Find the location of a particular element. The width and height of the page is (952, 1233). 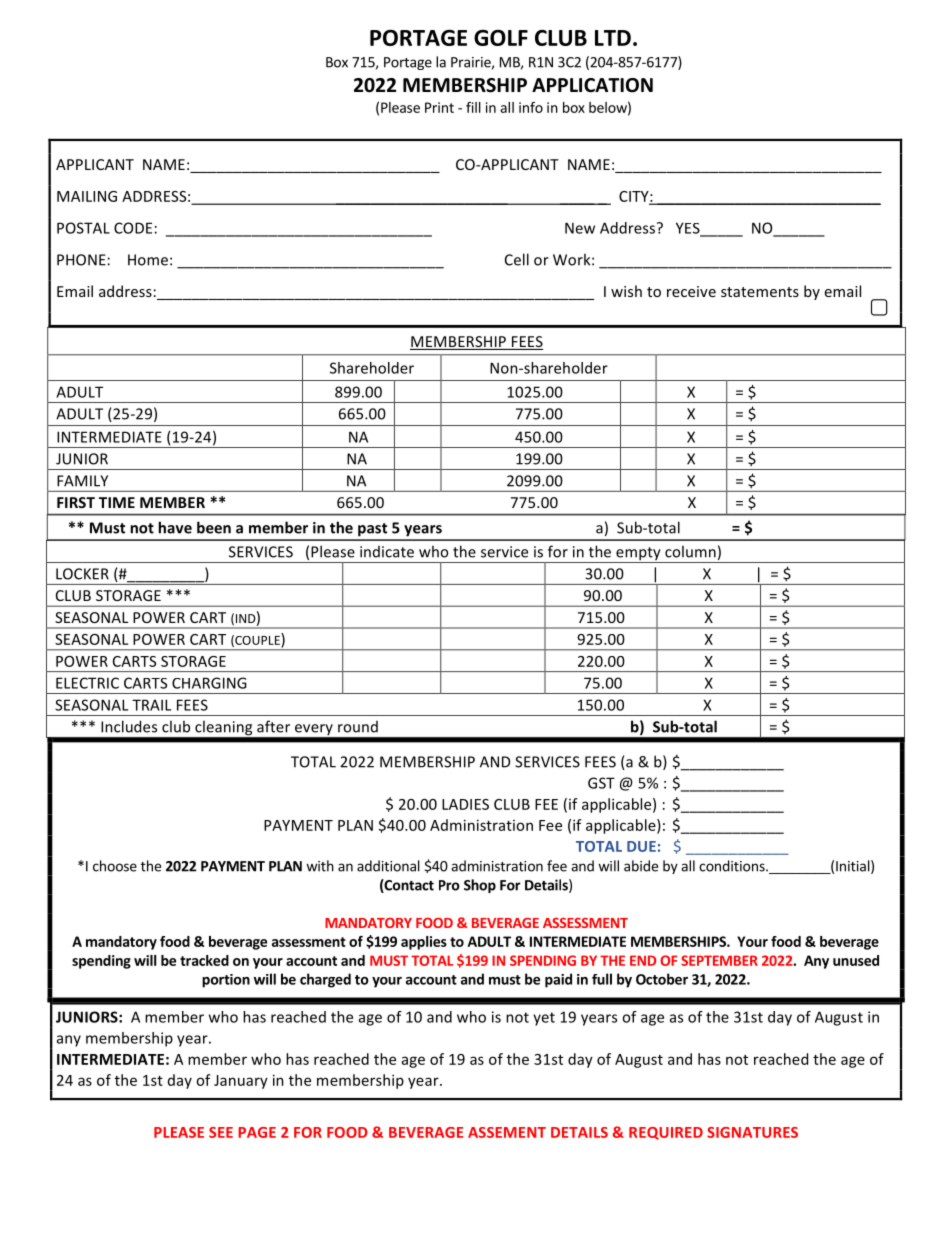

MAILING is located at coordinates (87, 196).
